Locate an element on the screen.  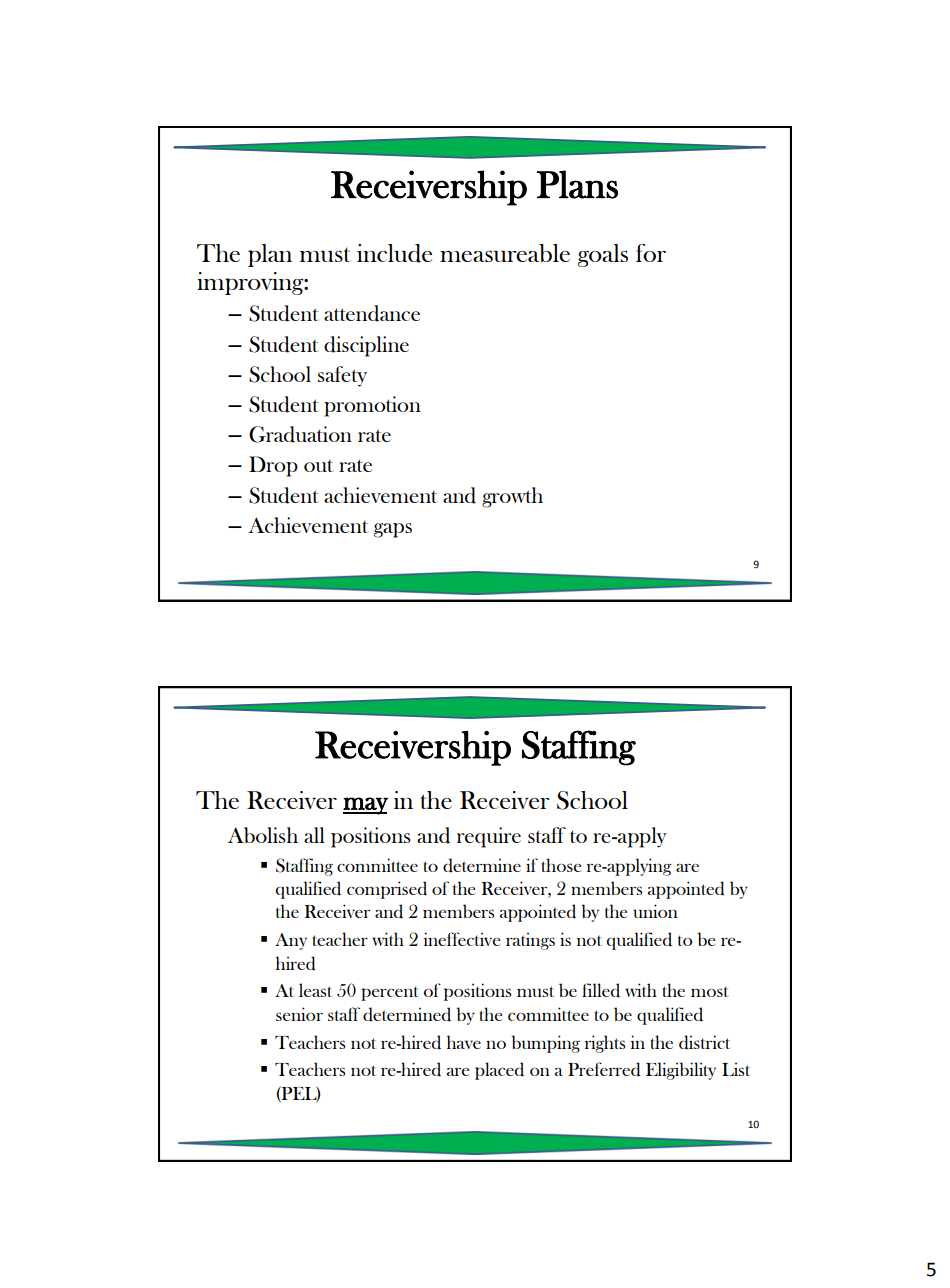
out is located at coordinates (319, 466).
